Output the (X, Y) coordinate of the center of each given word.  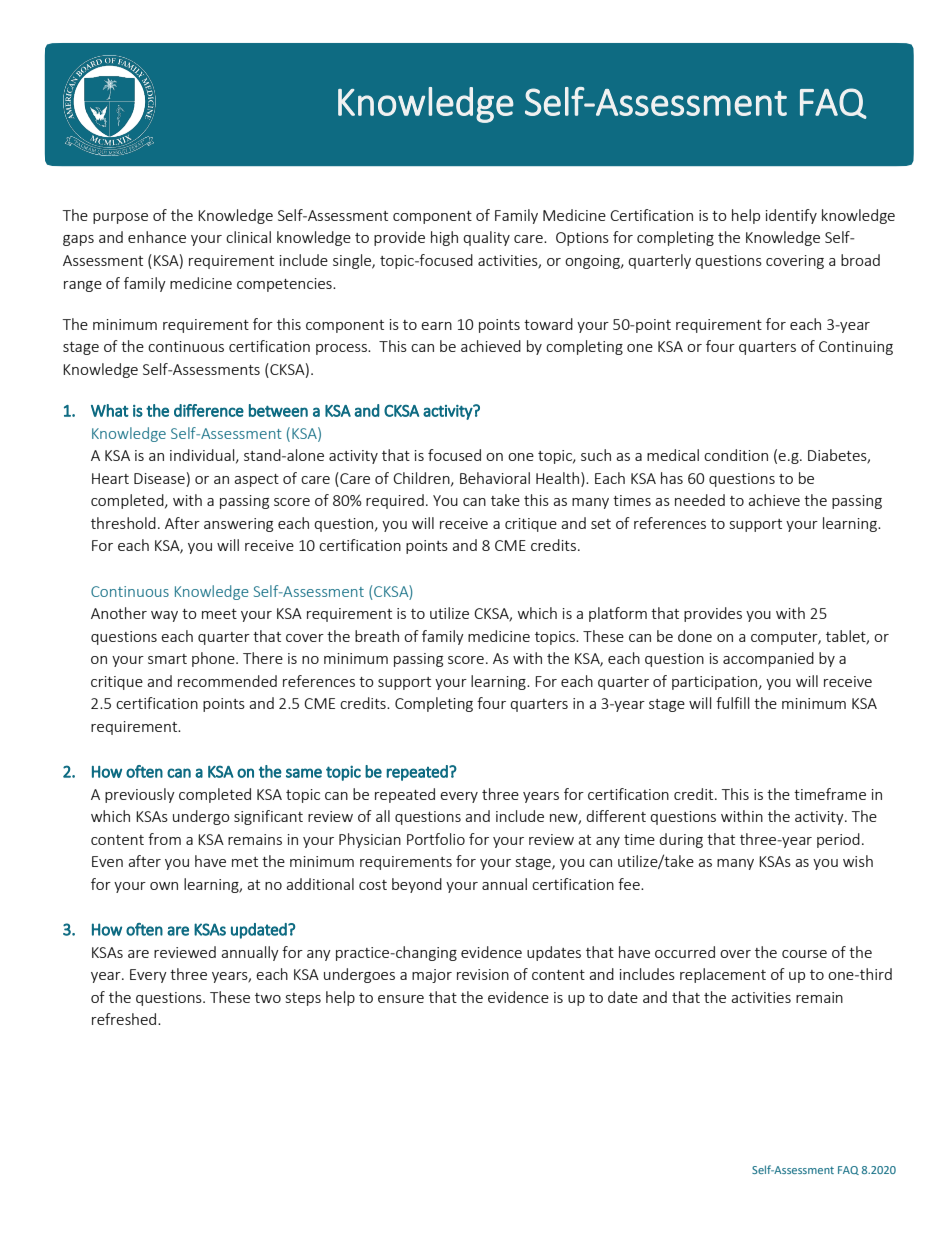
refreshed (125, 1019)
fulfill (732, 703)
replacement (723, 975)
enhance (157, 237)
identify (791, 216)
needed (700, 500)
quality (486, 238)
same (304, 773)
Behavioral (495, 478)
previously (140, 795)
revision (483, 974)
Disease (159, 478)
